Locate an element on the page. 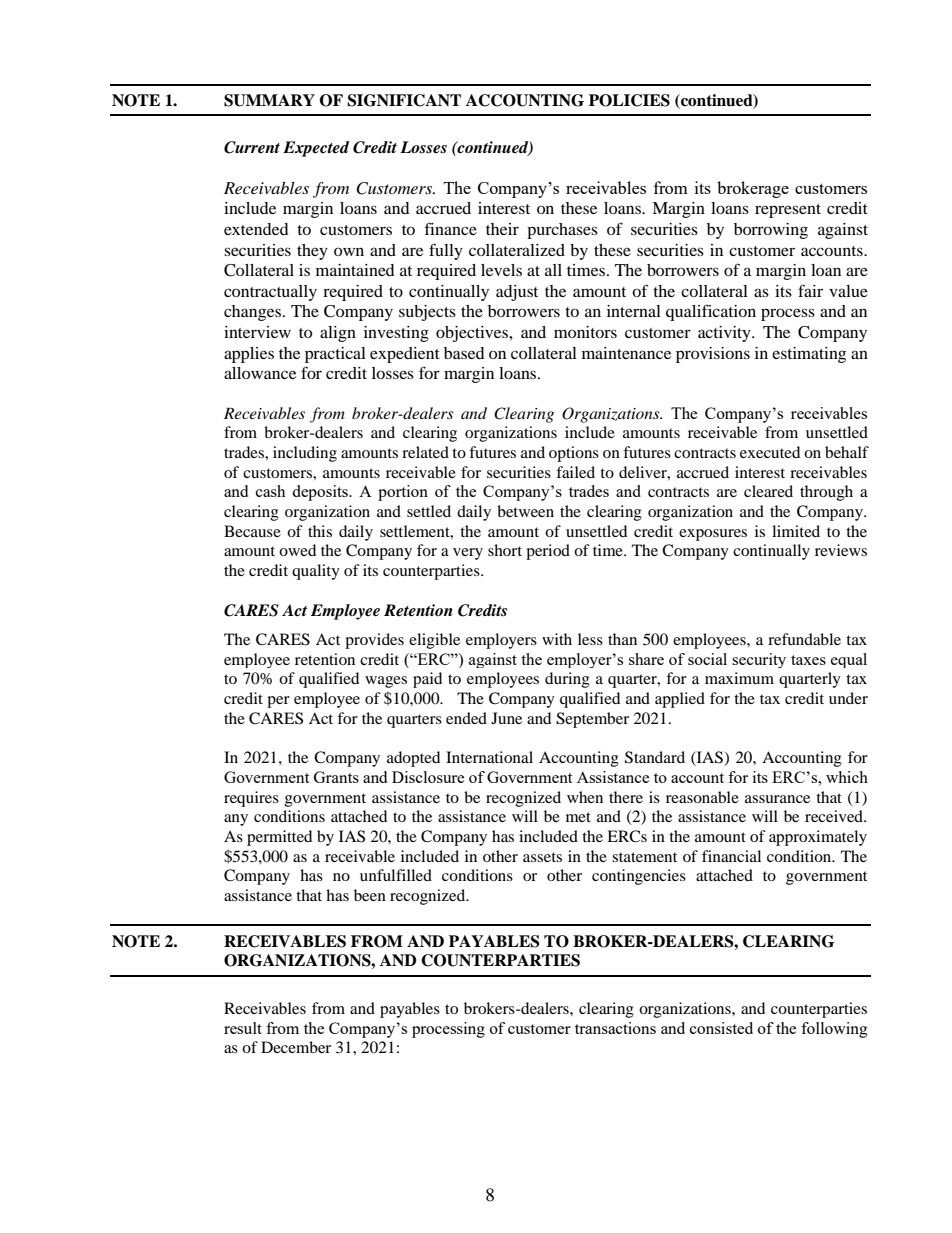 The image size is (952, 1233). executed is located at coordinates (770, 452).
